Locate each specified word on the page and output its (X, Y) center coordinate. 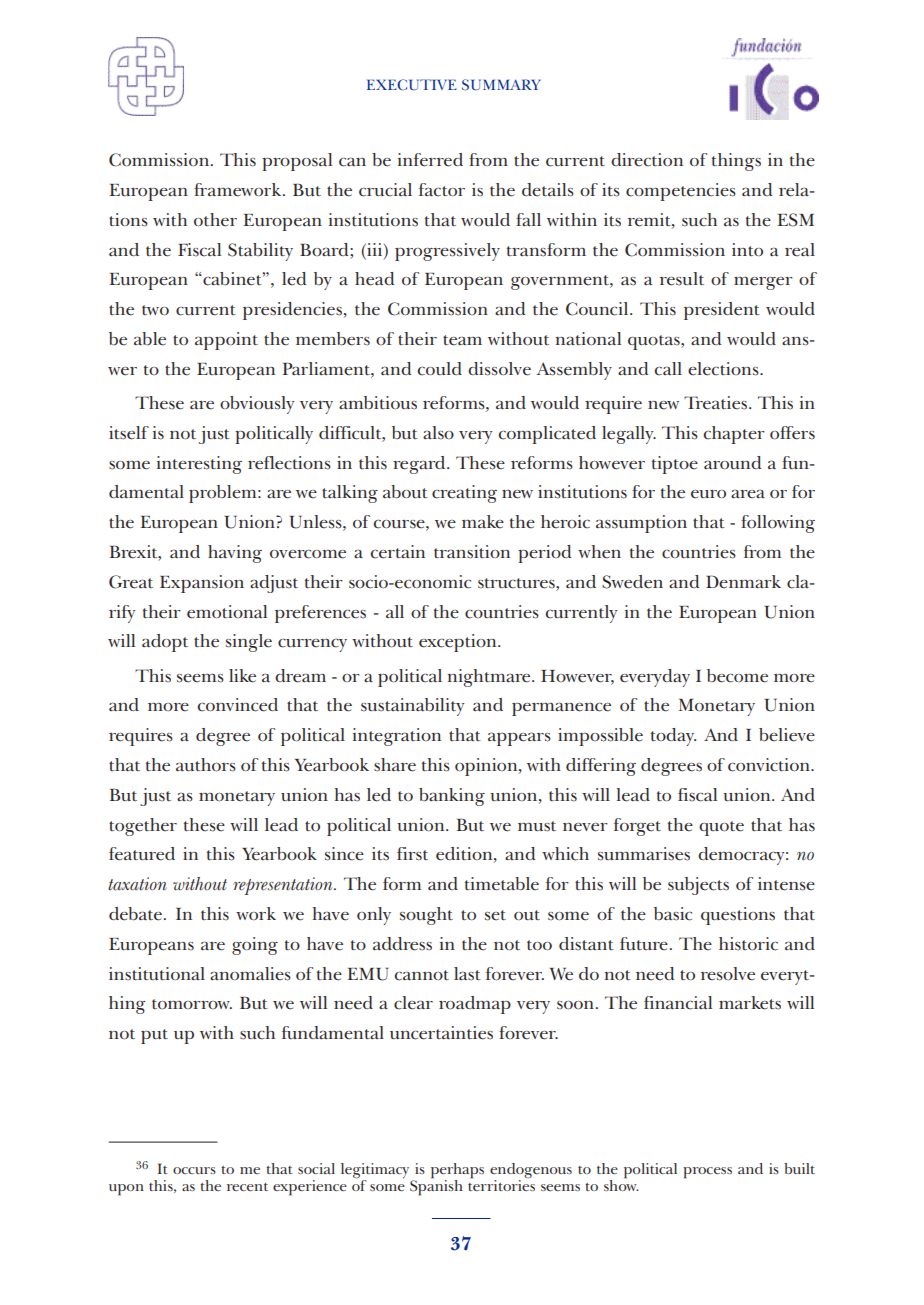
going (255, 946)
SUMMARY (501, 85)
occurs (194, 1170)
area (748, 494)
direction (647, 160)
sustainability (412, 707)
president (722, 311)
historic (748, 944)
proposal (297, 162)
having (235, 554)
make (483, 522)
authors (206, 765)
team (462, 340)
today (673, 737)
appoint (226, 341)
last (467, 974)
